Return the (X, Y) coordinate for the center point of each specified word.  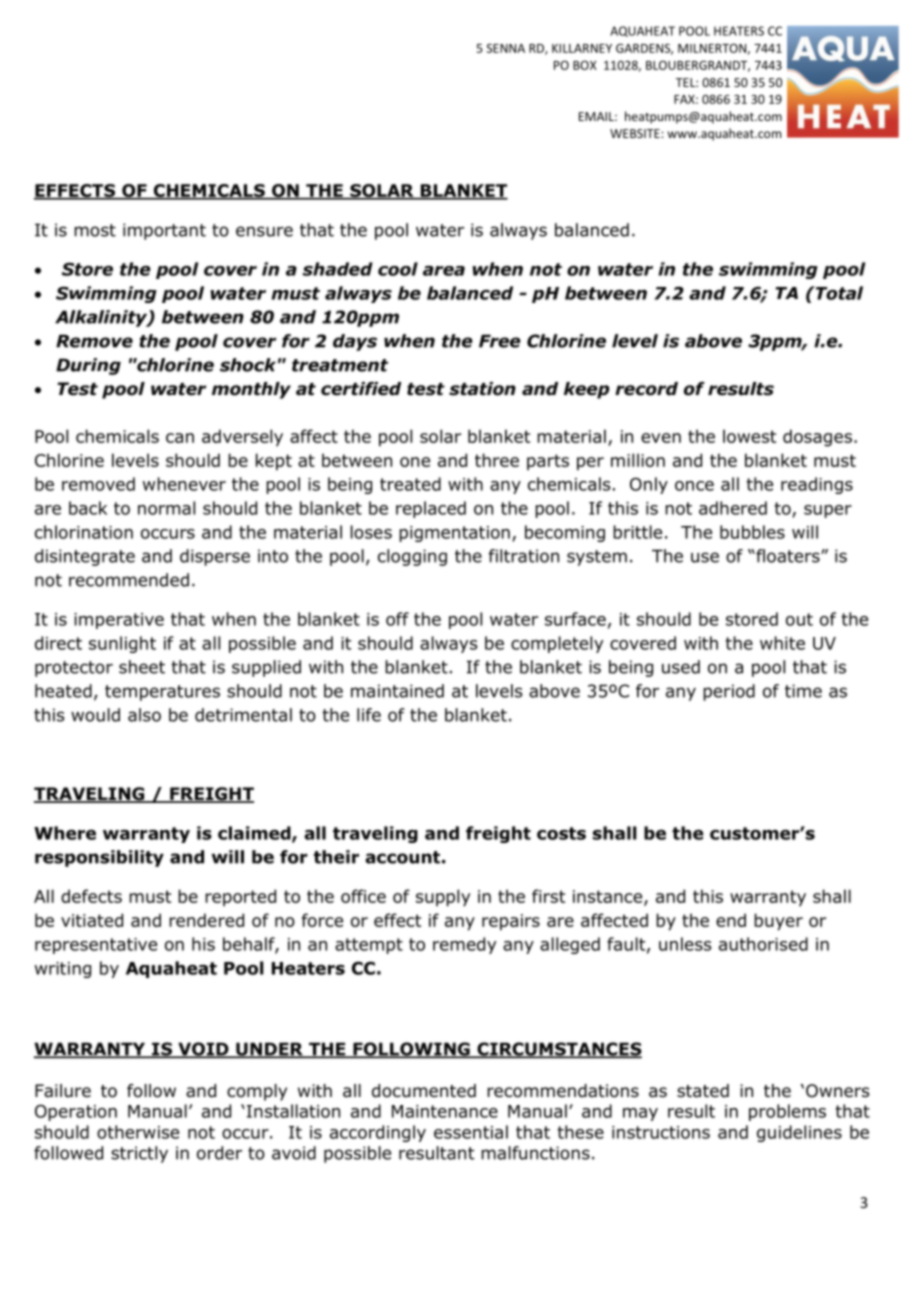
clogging (412, 557)
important (164, 231)
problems (787, 1112)
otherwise (138, 1132)
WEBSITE (636, 133)
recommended (129, 580)
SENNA (505, 48)
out (799, 619)
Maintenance (445, 1111)
